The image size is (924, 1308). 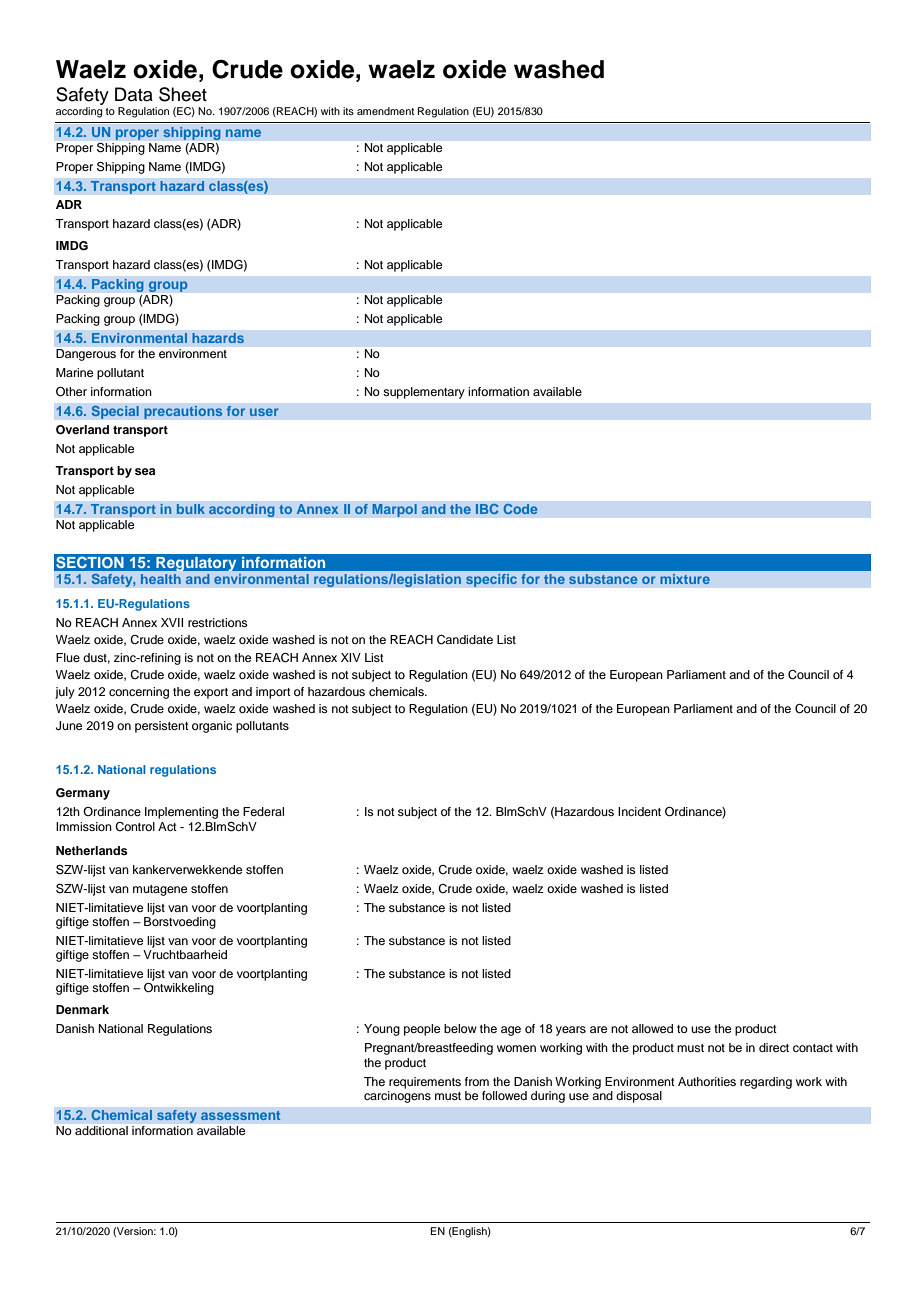 What do you see at coordinates (134, 94) in the screenshot?
I see `Data` at bounding box center [134, 94].
